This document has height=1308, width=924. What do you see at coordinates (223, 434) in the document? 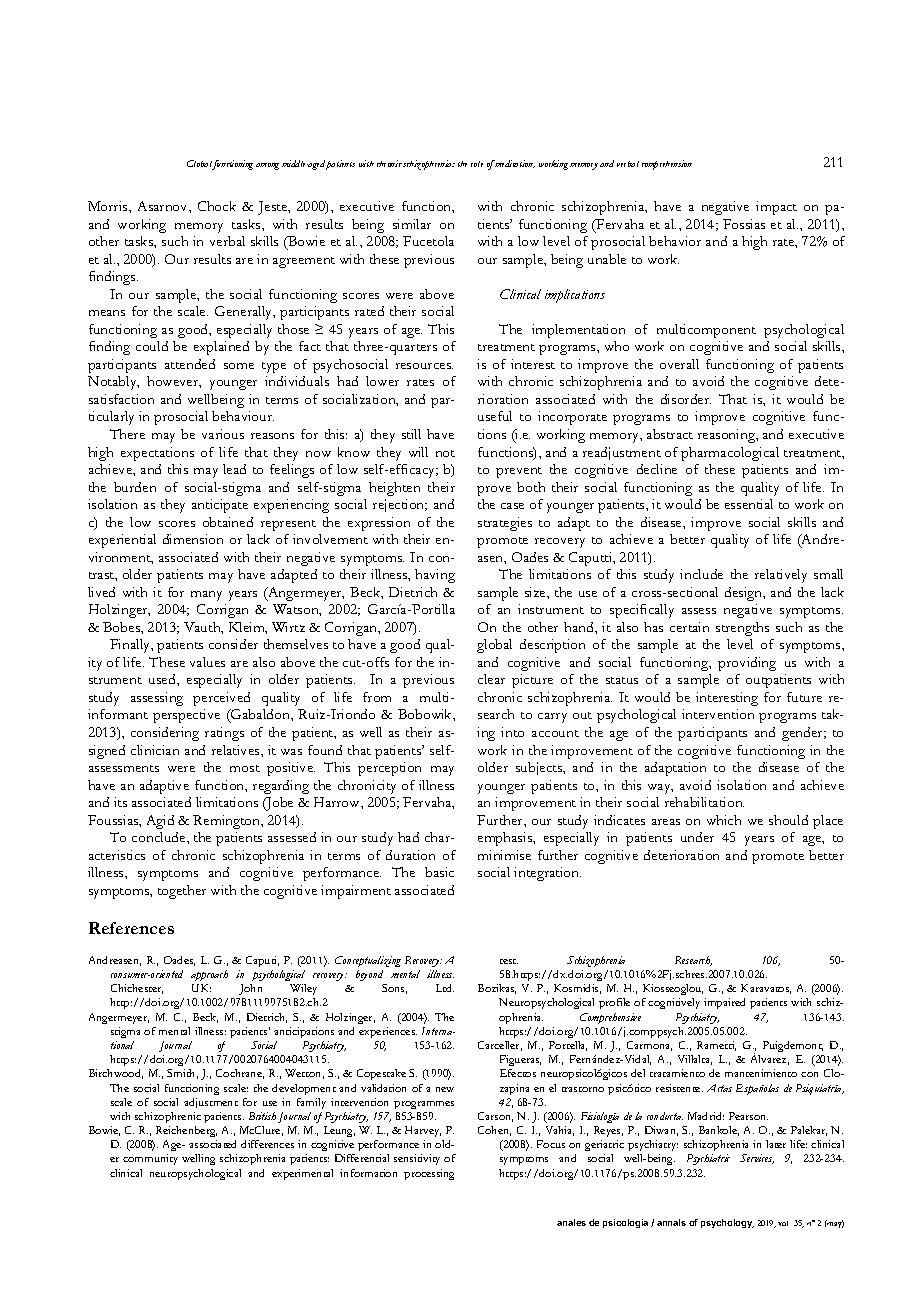
I see `various` at bounding box center [223, 434].
